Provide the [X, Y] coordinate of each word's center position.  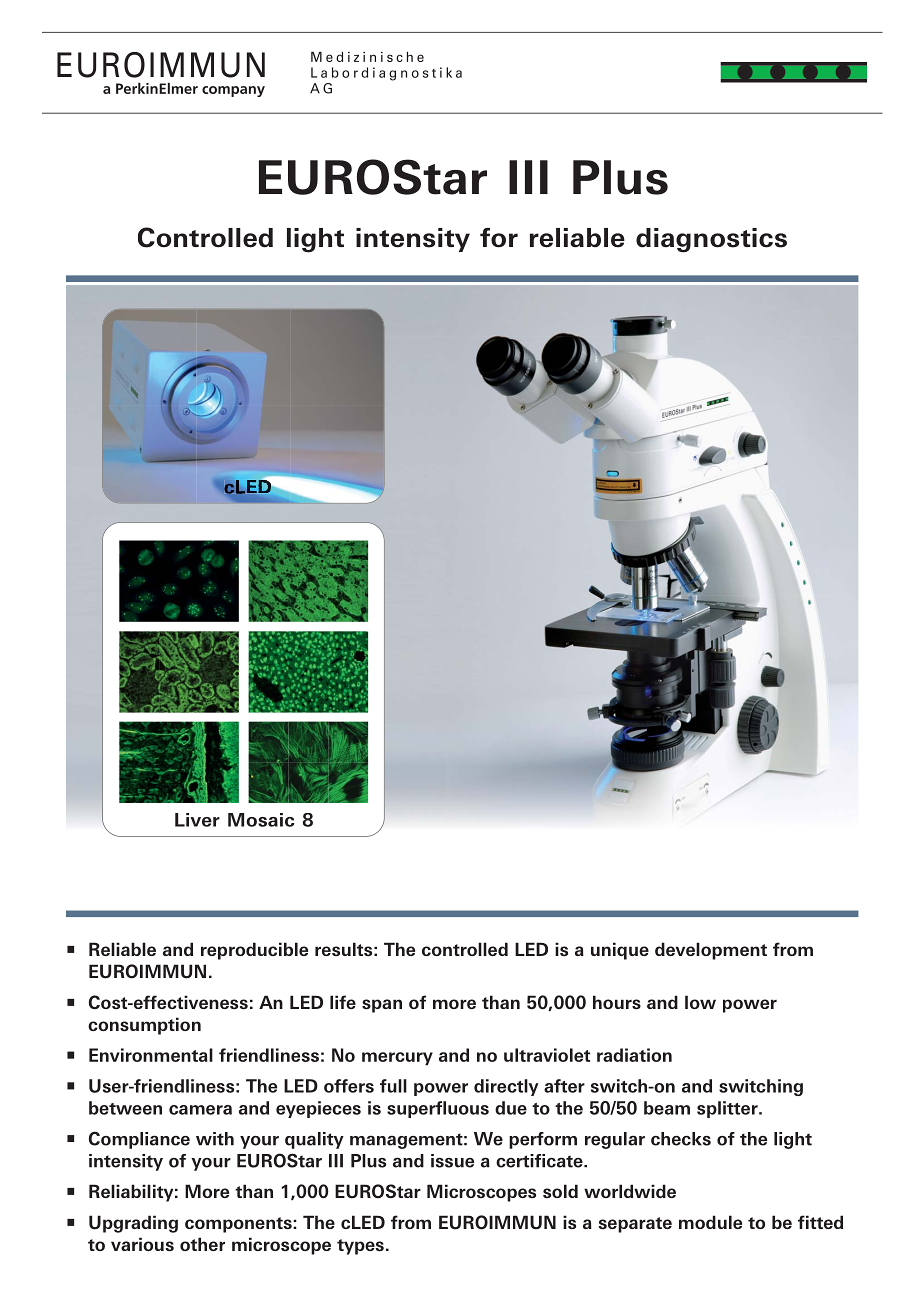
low [700, 1002]
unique [620, 951]
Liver [197, 820]
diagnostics [711, 240]
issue [452, 1161]
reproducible [254, 951]
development [711, 951]
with [215, 1139]
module [710, 1222]
